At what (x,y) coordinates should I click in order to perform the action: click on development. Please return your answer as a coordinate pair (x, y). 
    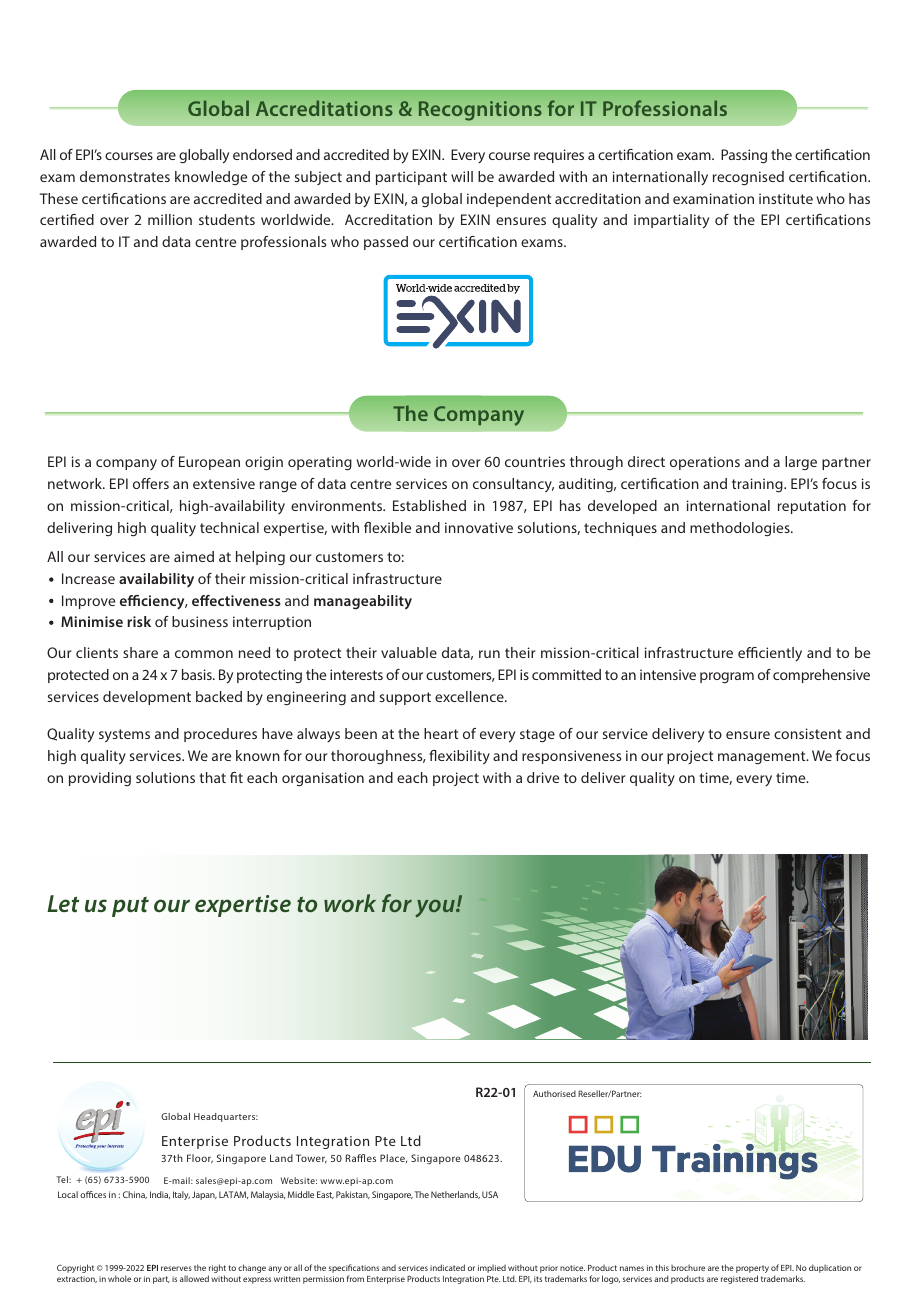
    Looking at the image, I should click on (147, 698).
